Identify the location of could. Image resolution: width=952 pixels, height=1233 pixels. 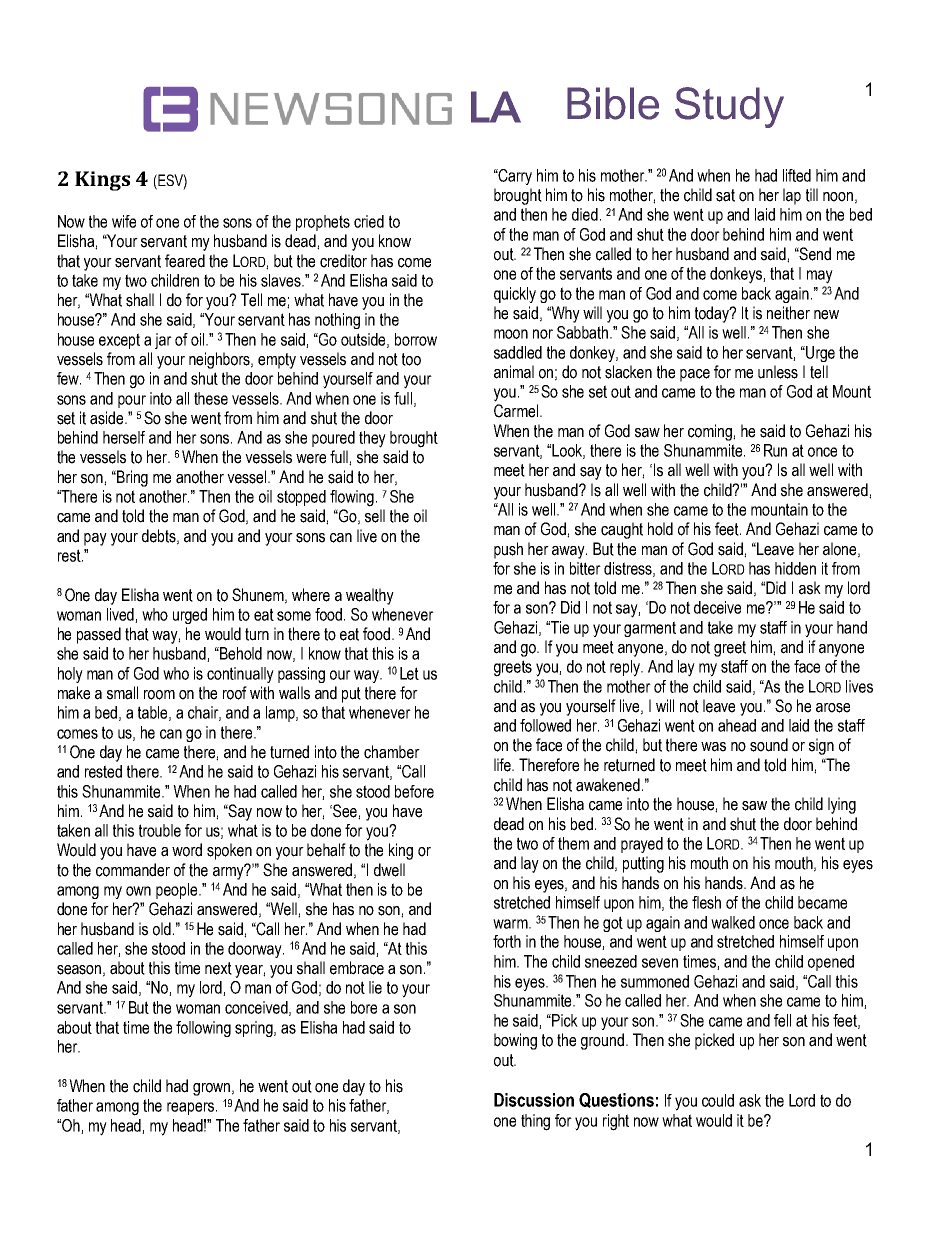
(718, 1100).
